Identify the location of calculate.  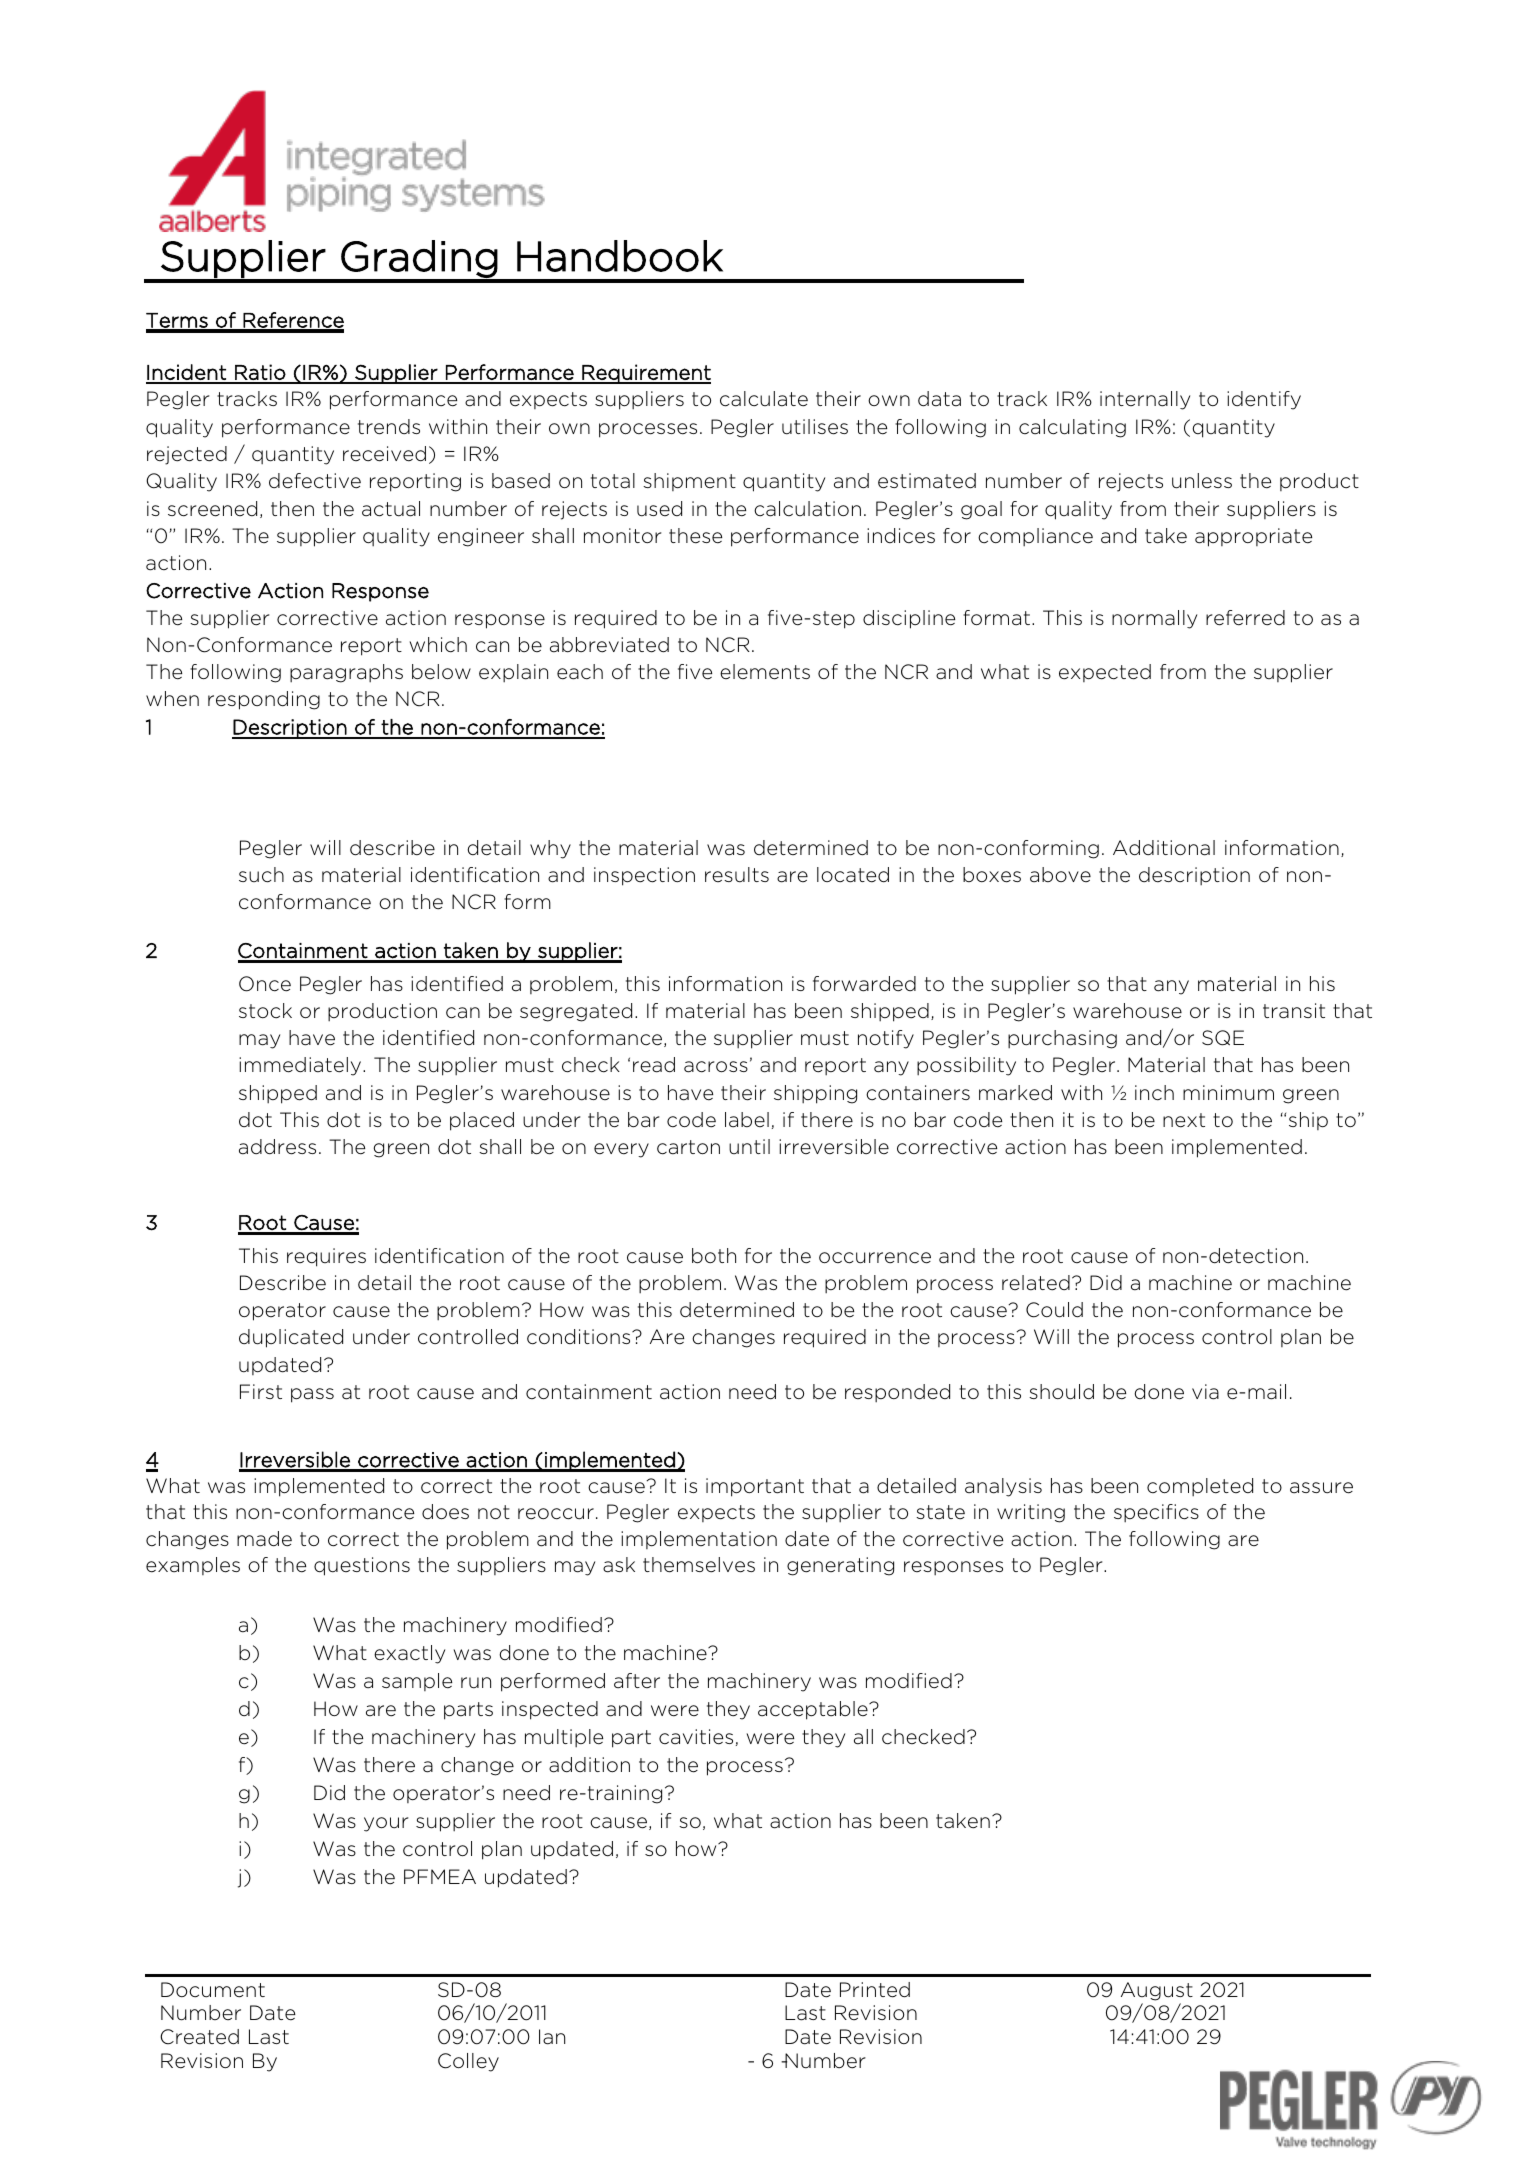
(764, 399).
